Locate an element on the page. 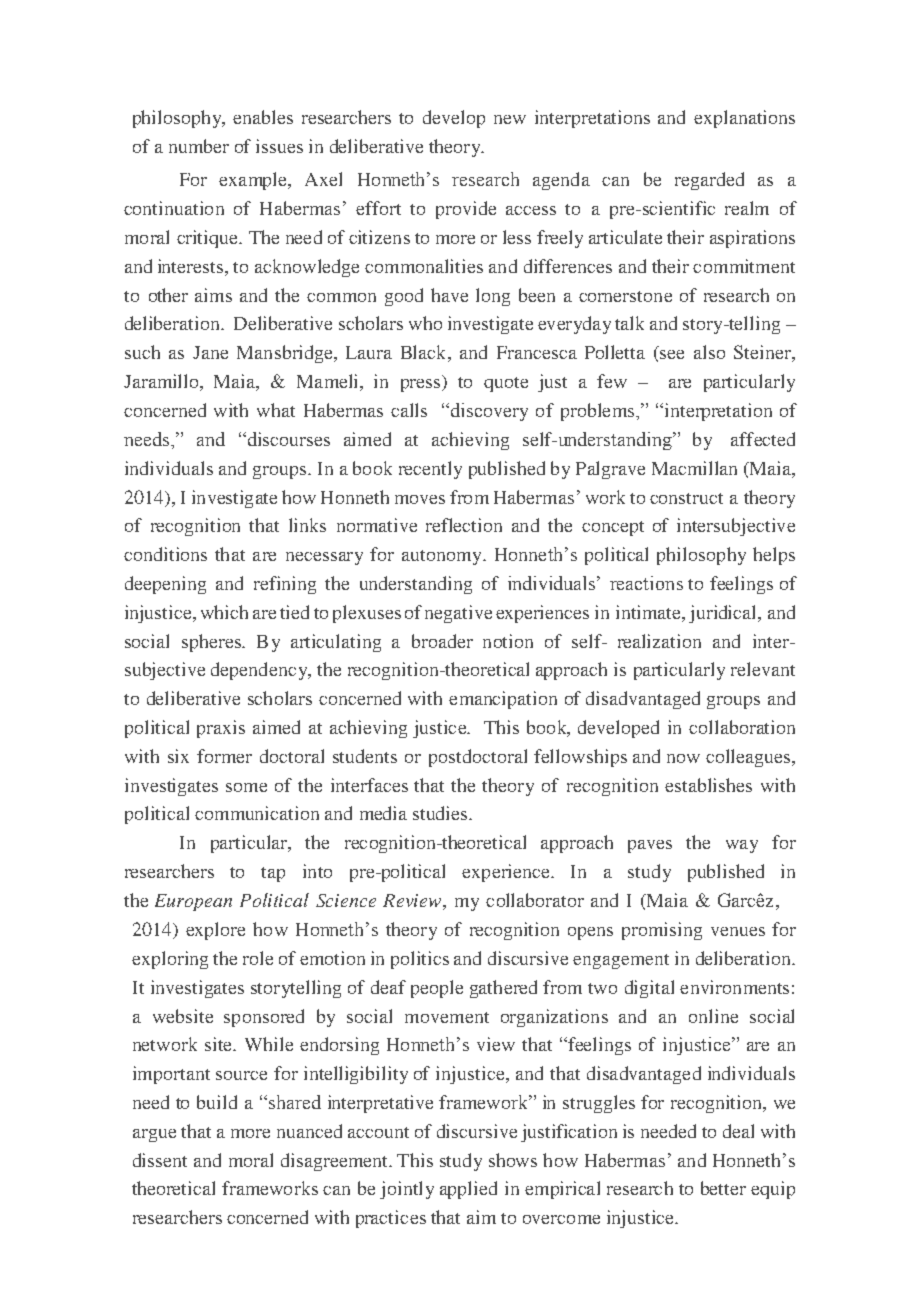 This image has height=1307, width=924. regarded is located at coordinates (709, 181).
